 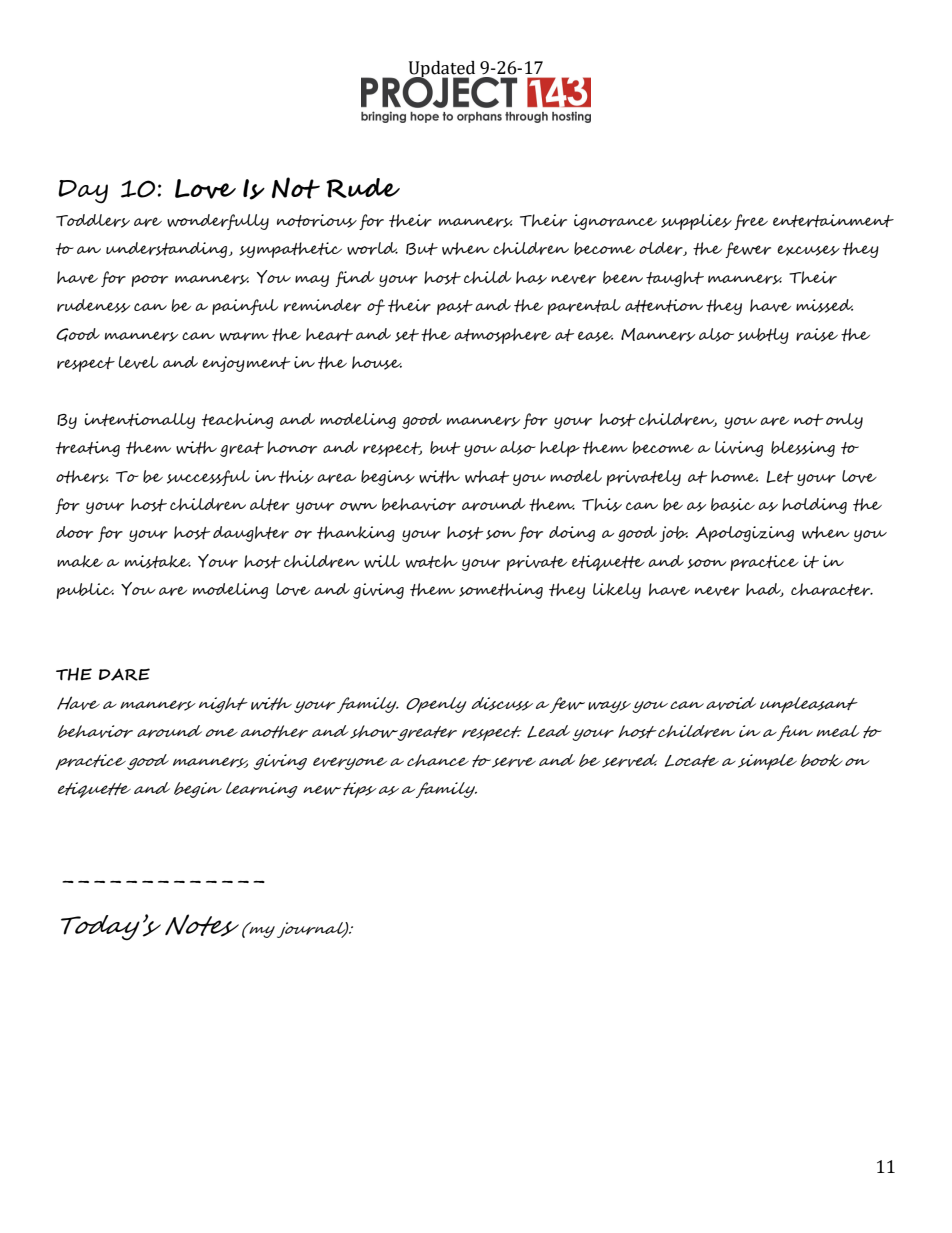 I want to click on living, so click(x=739, y=449).
